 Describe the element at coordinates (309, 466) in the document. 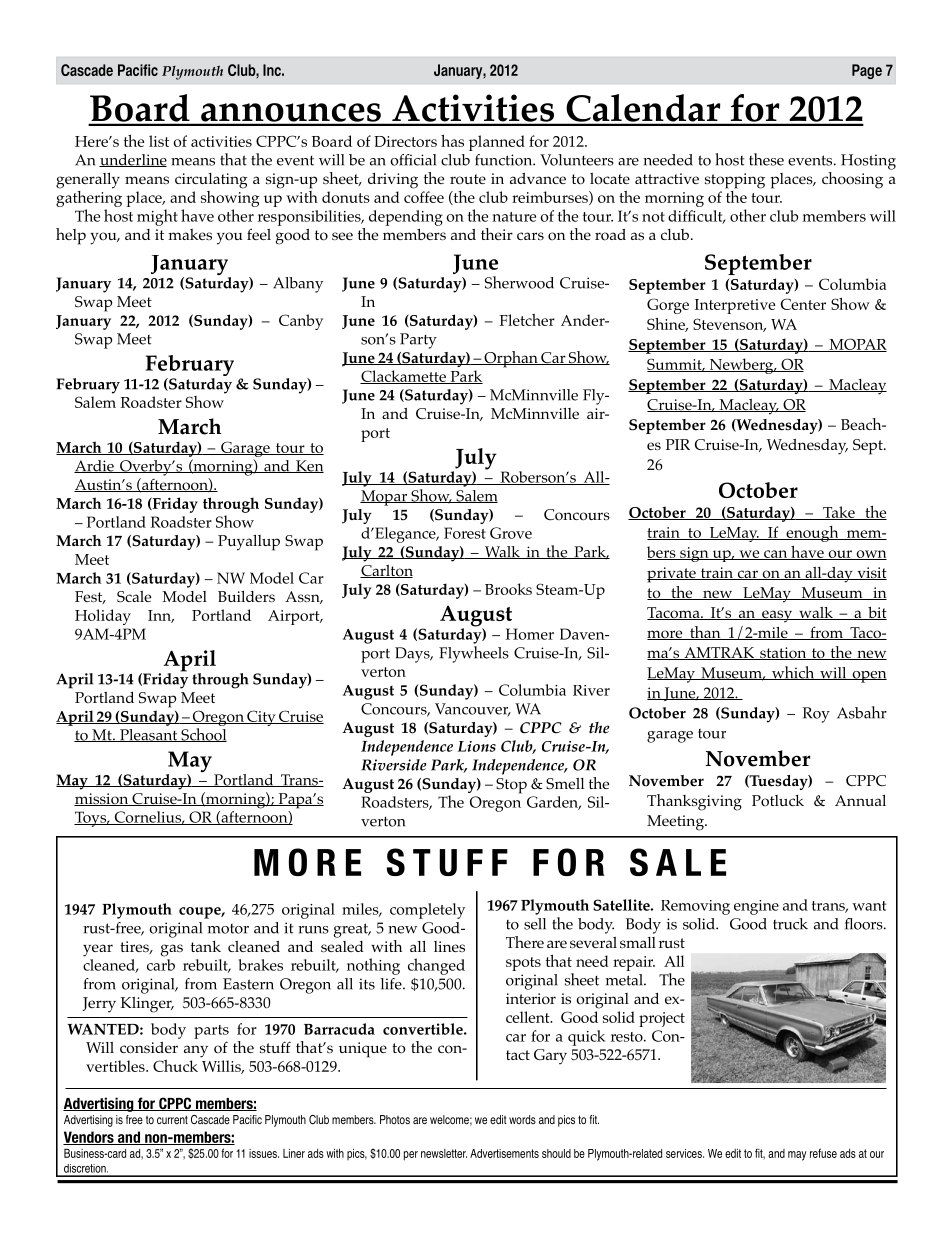

I see `Ken` at that location.
